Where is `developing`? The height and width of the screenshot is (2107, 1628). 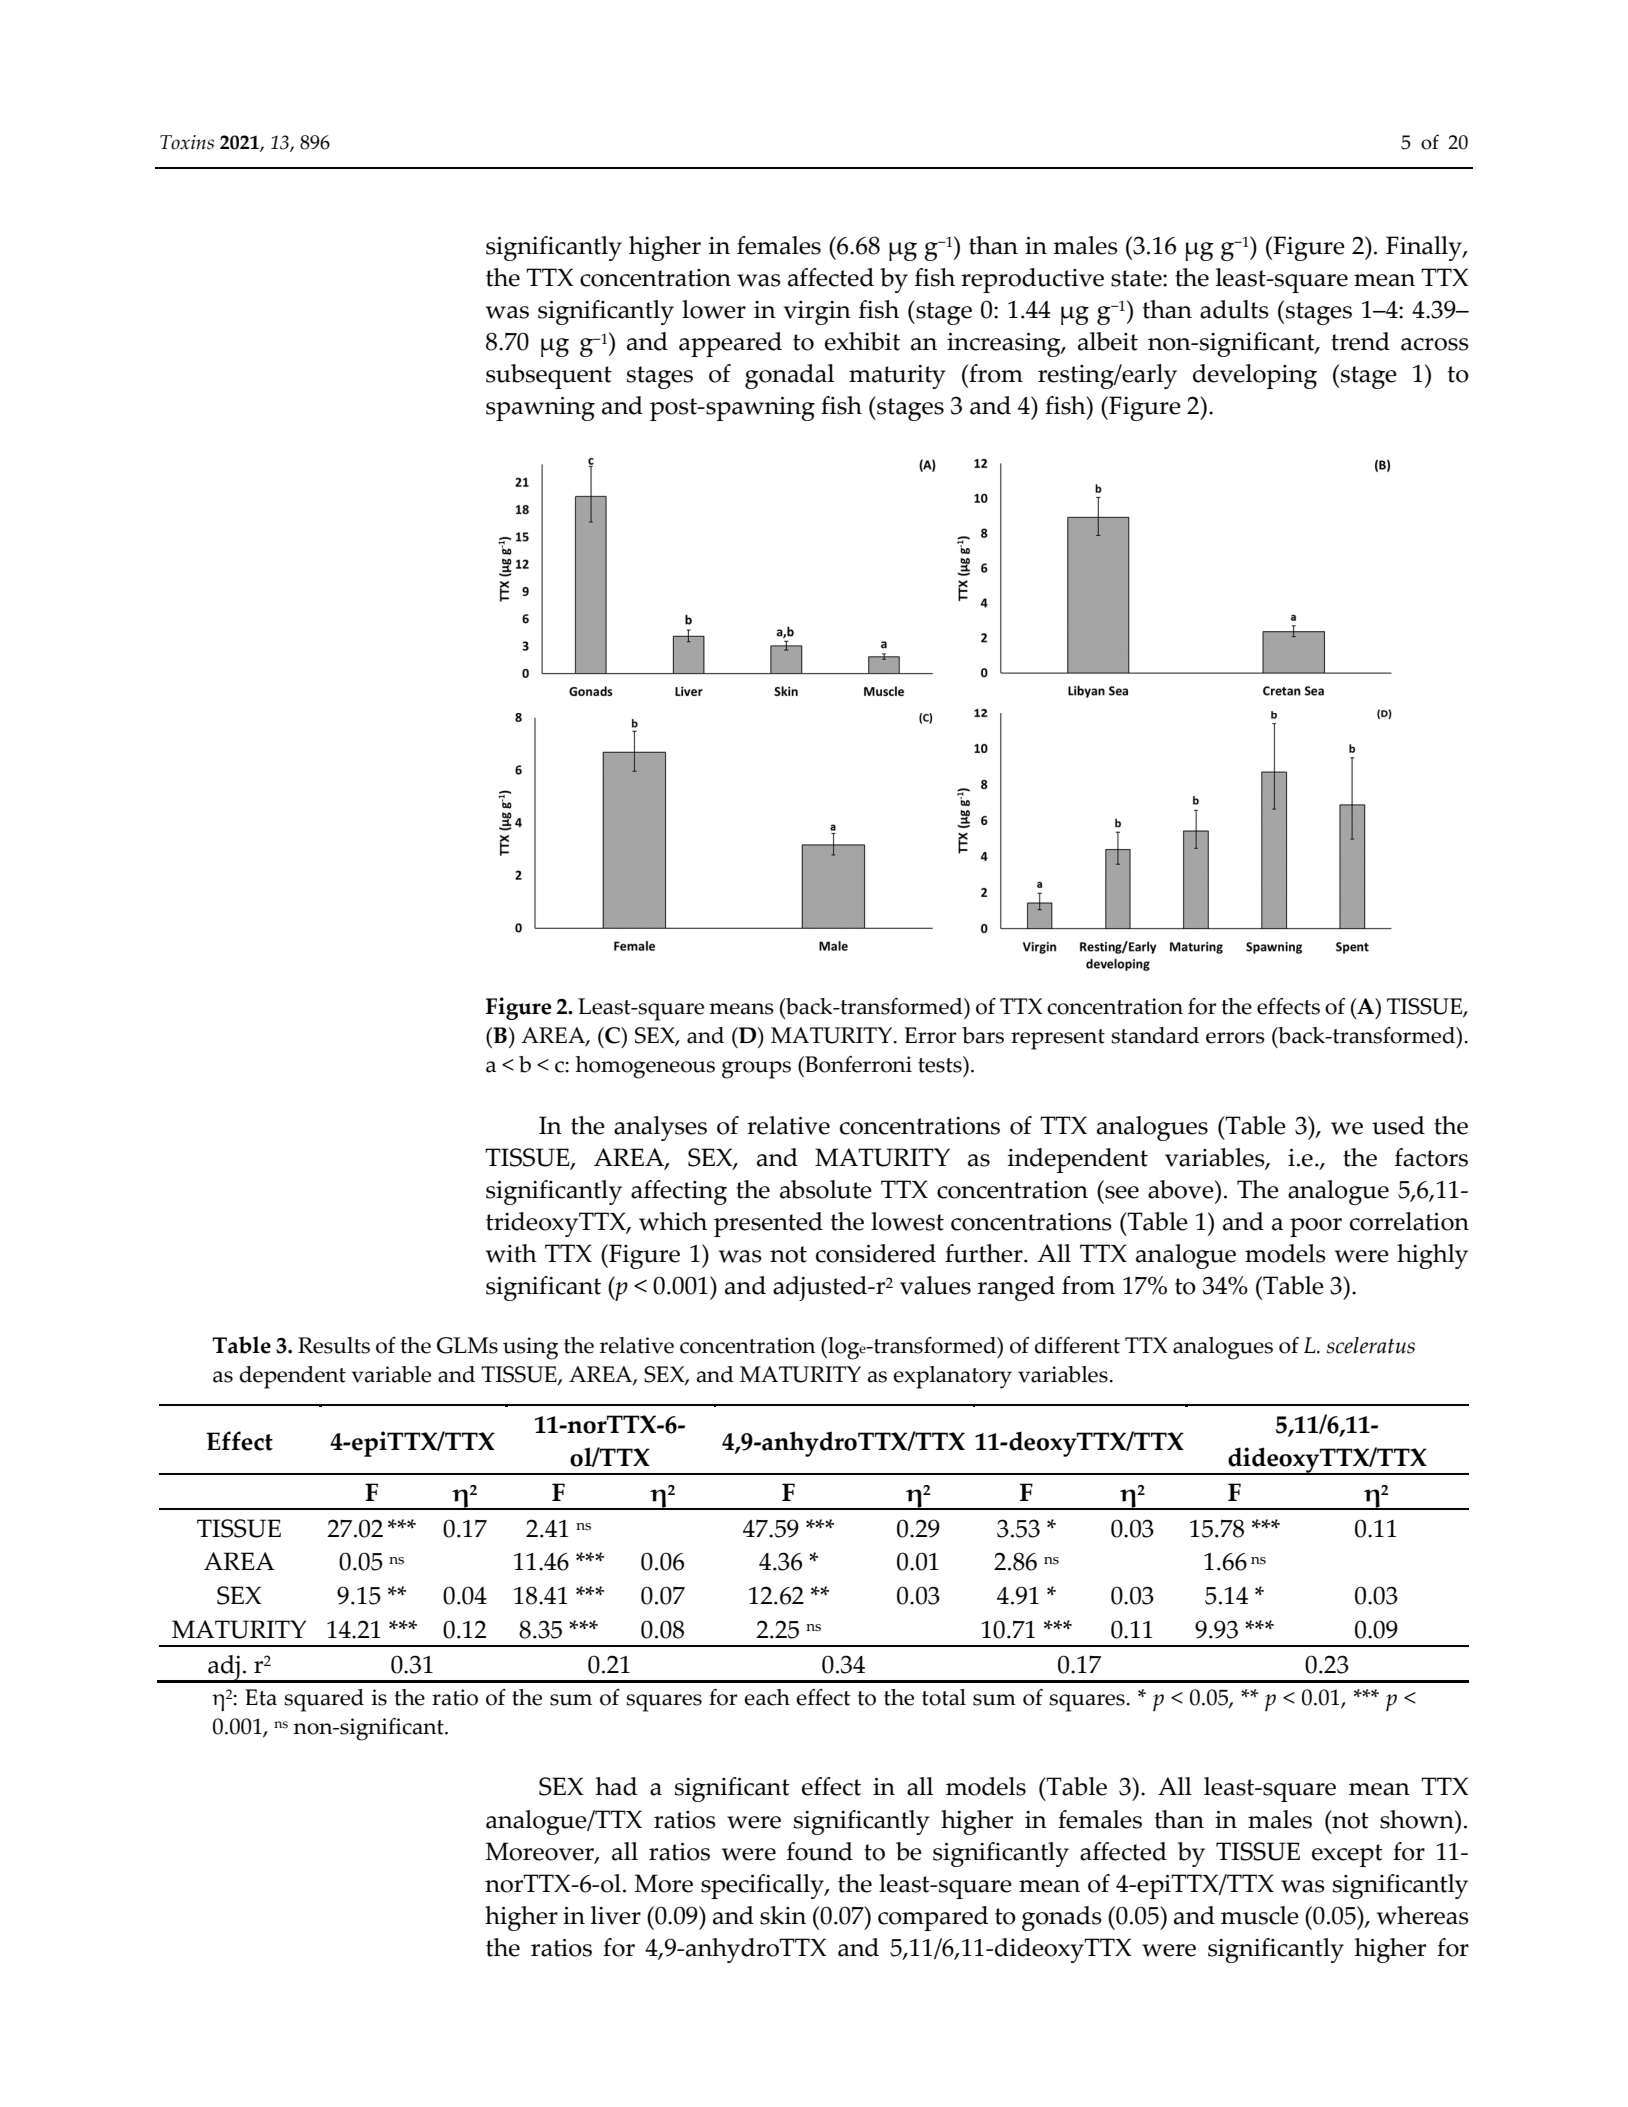
developing is located at coordinates (1255, 376).
